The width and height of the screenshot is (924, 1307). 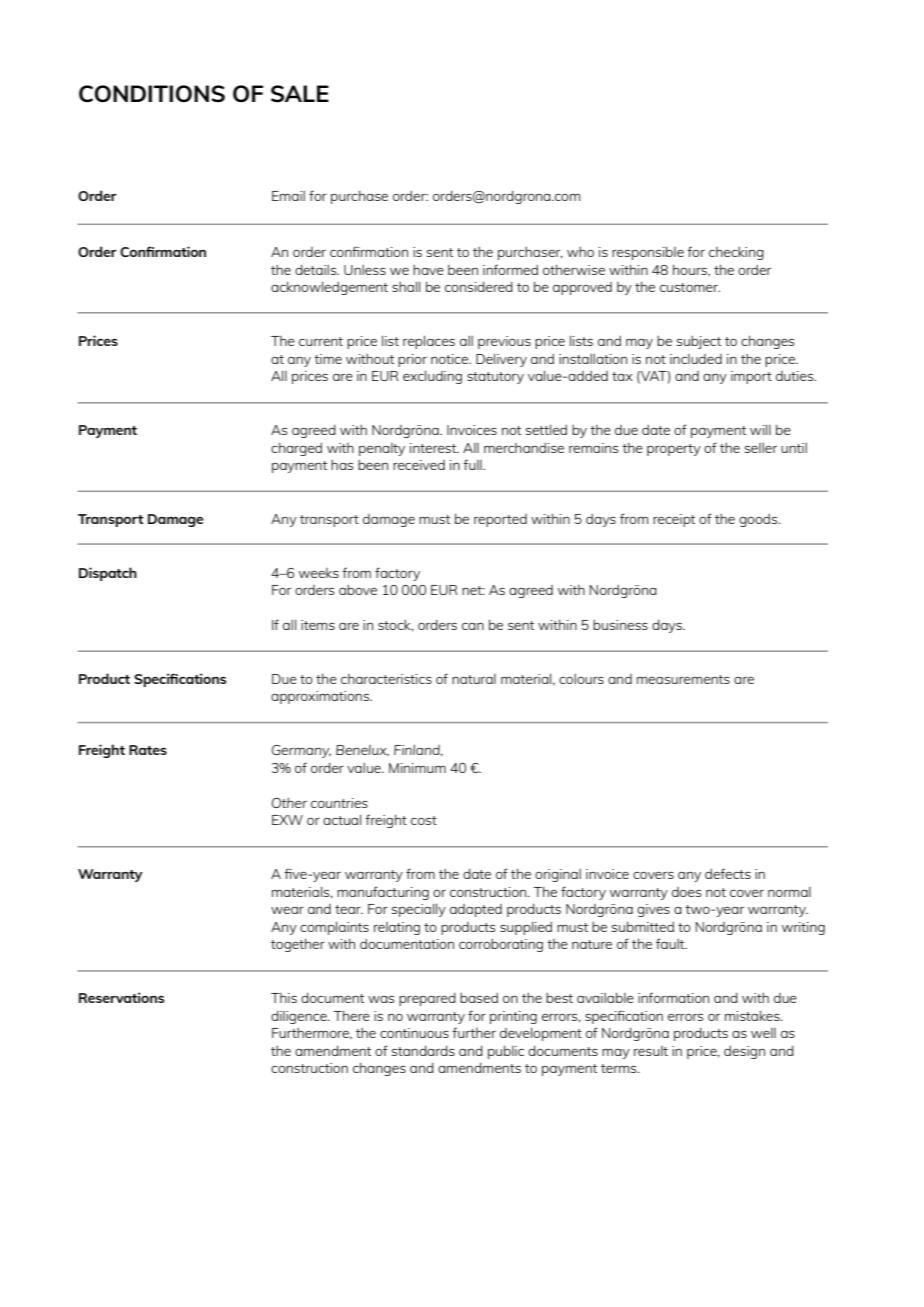 I want to click on Dispatch, so click(x=108, y=574).
